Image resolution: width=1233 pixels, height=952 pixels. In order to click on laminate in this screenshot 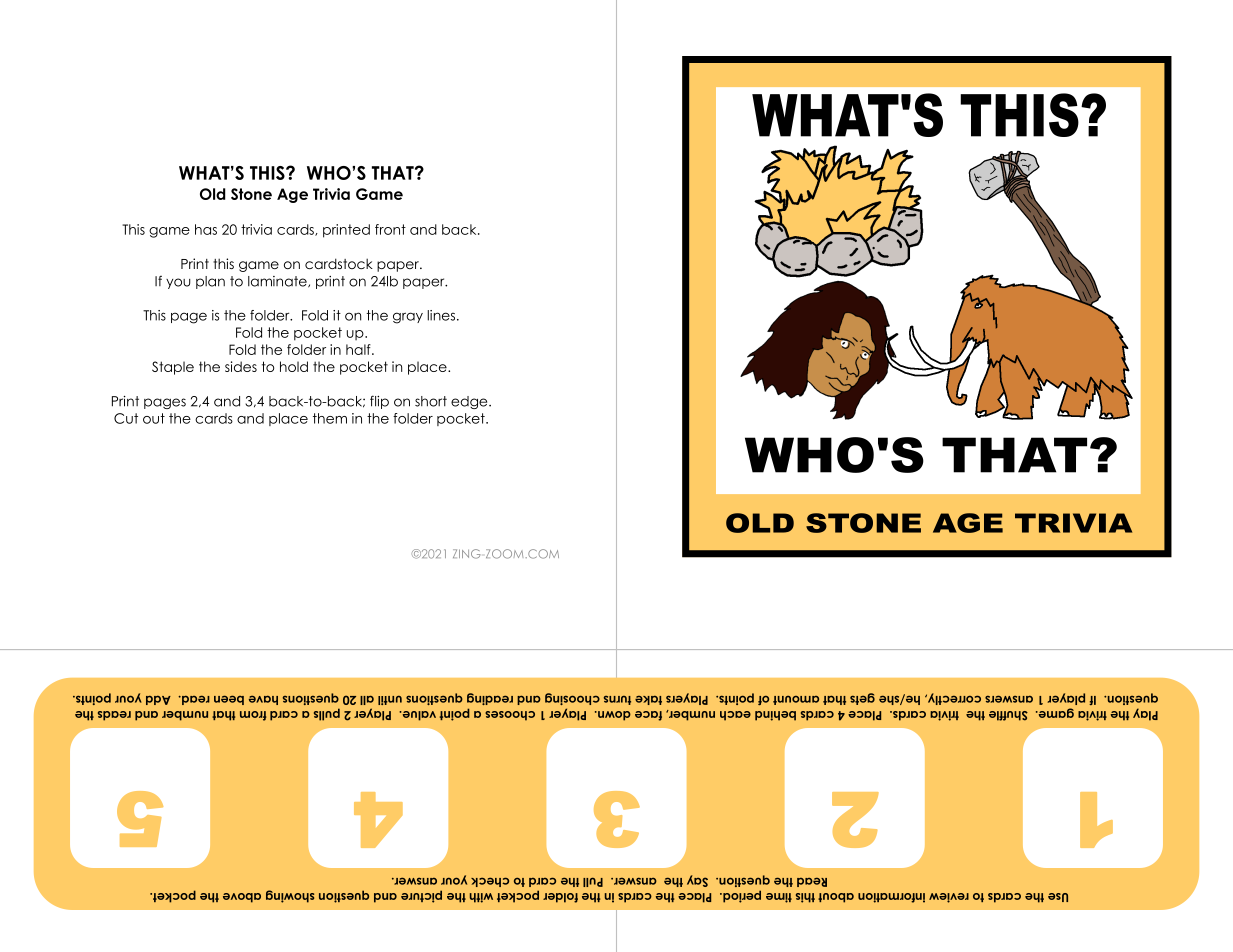, I will do `click(278, 282)`.
